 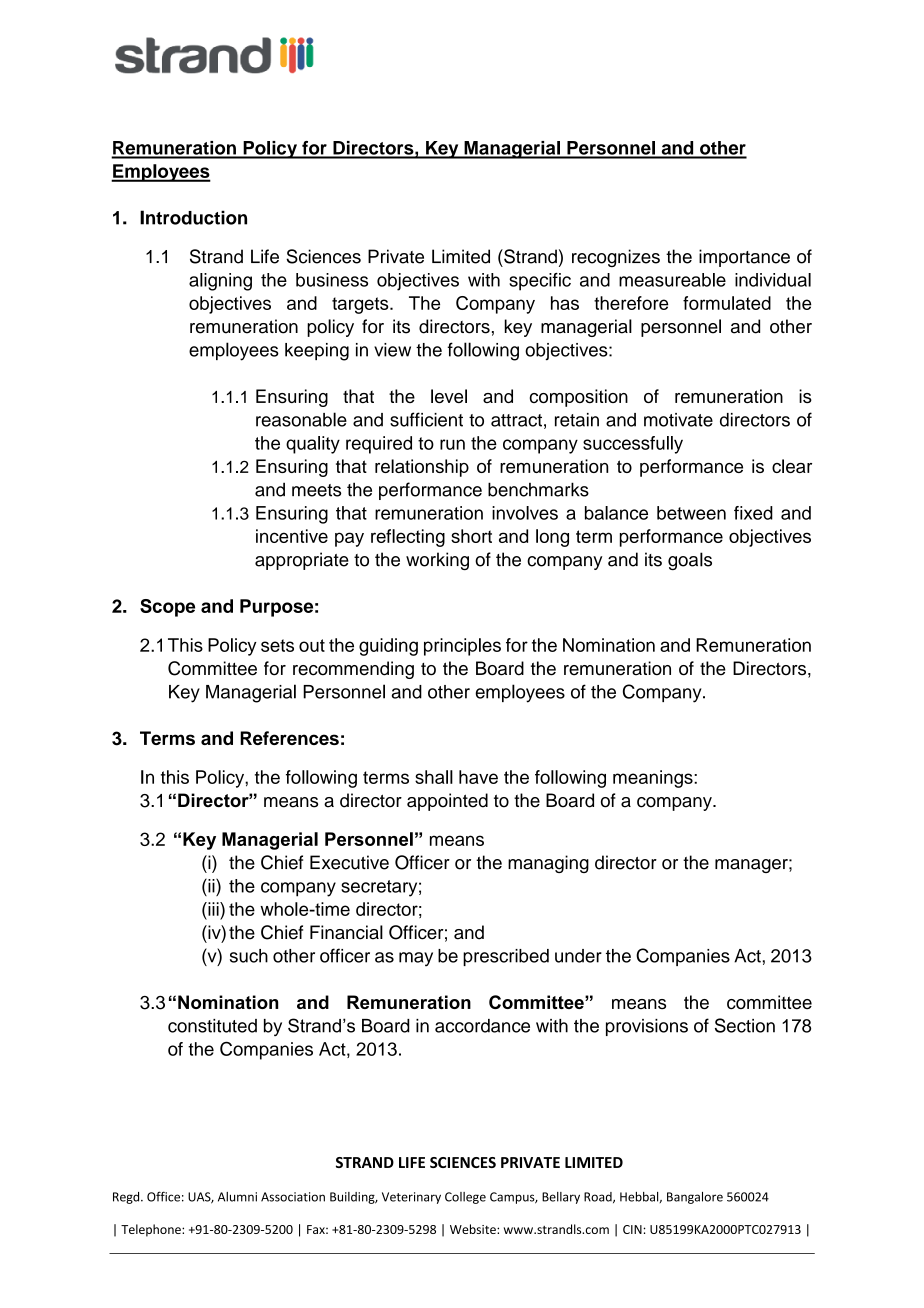 I want to click on Bangalore, so click(x=695, y=1198).
